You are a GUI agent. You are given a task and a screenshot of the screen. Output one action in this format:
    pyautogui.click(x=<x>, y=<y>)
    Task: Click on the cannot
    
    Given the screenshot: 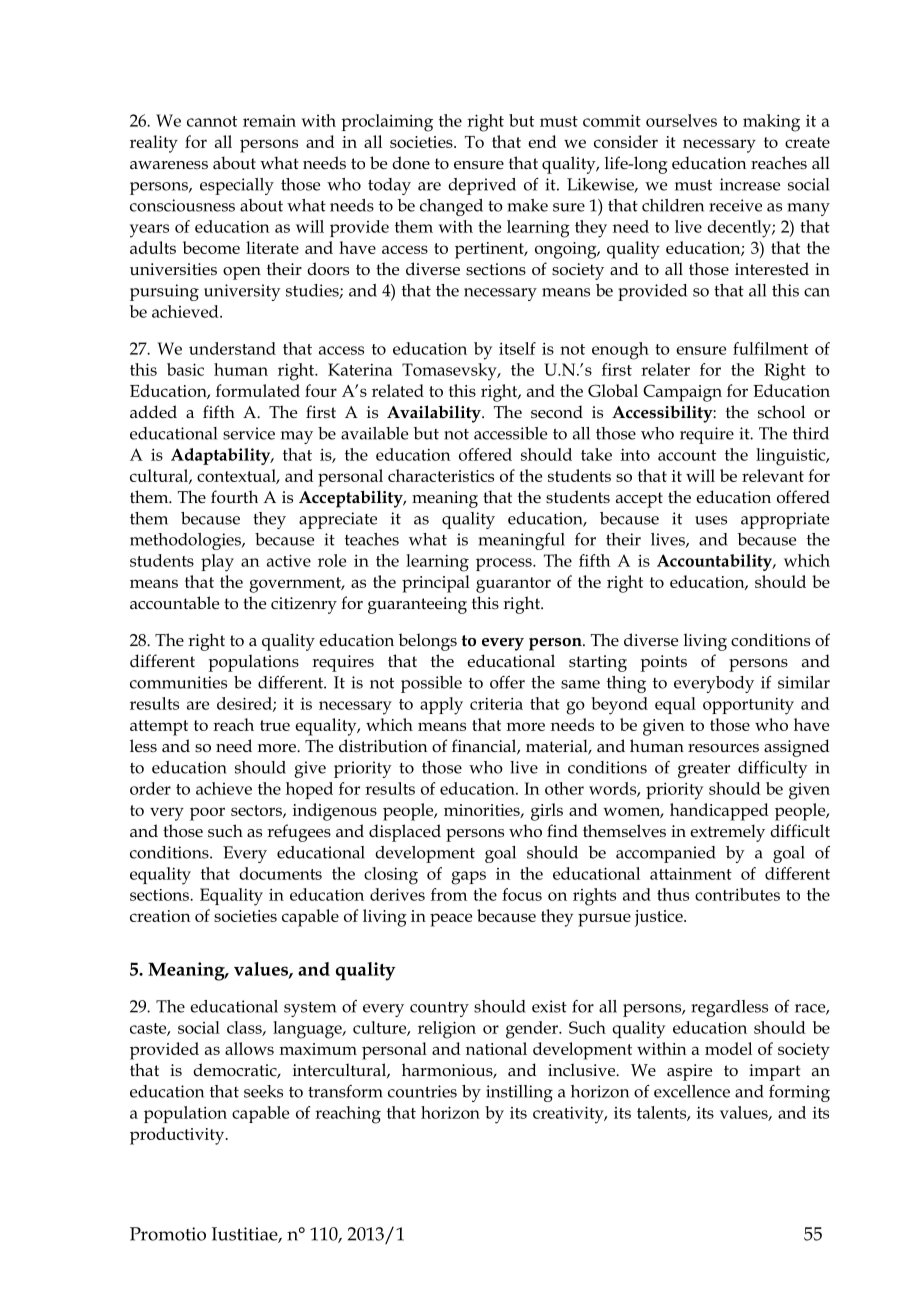 What is the action you would take?
    pyautogui.click(x=212, y=121)
